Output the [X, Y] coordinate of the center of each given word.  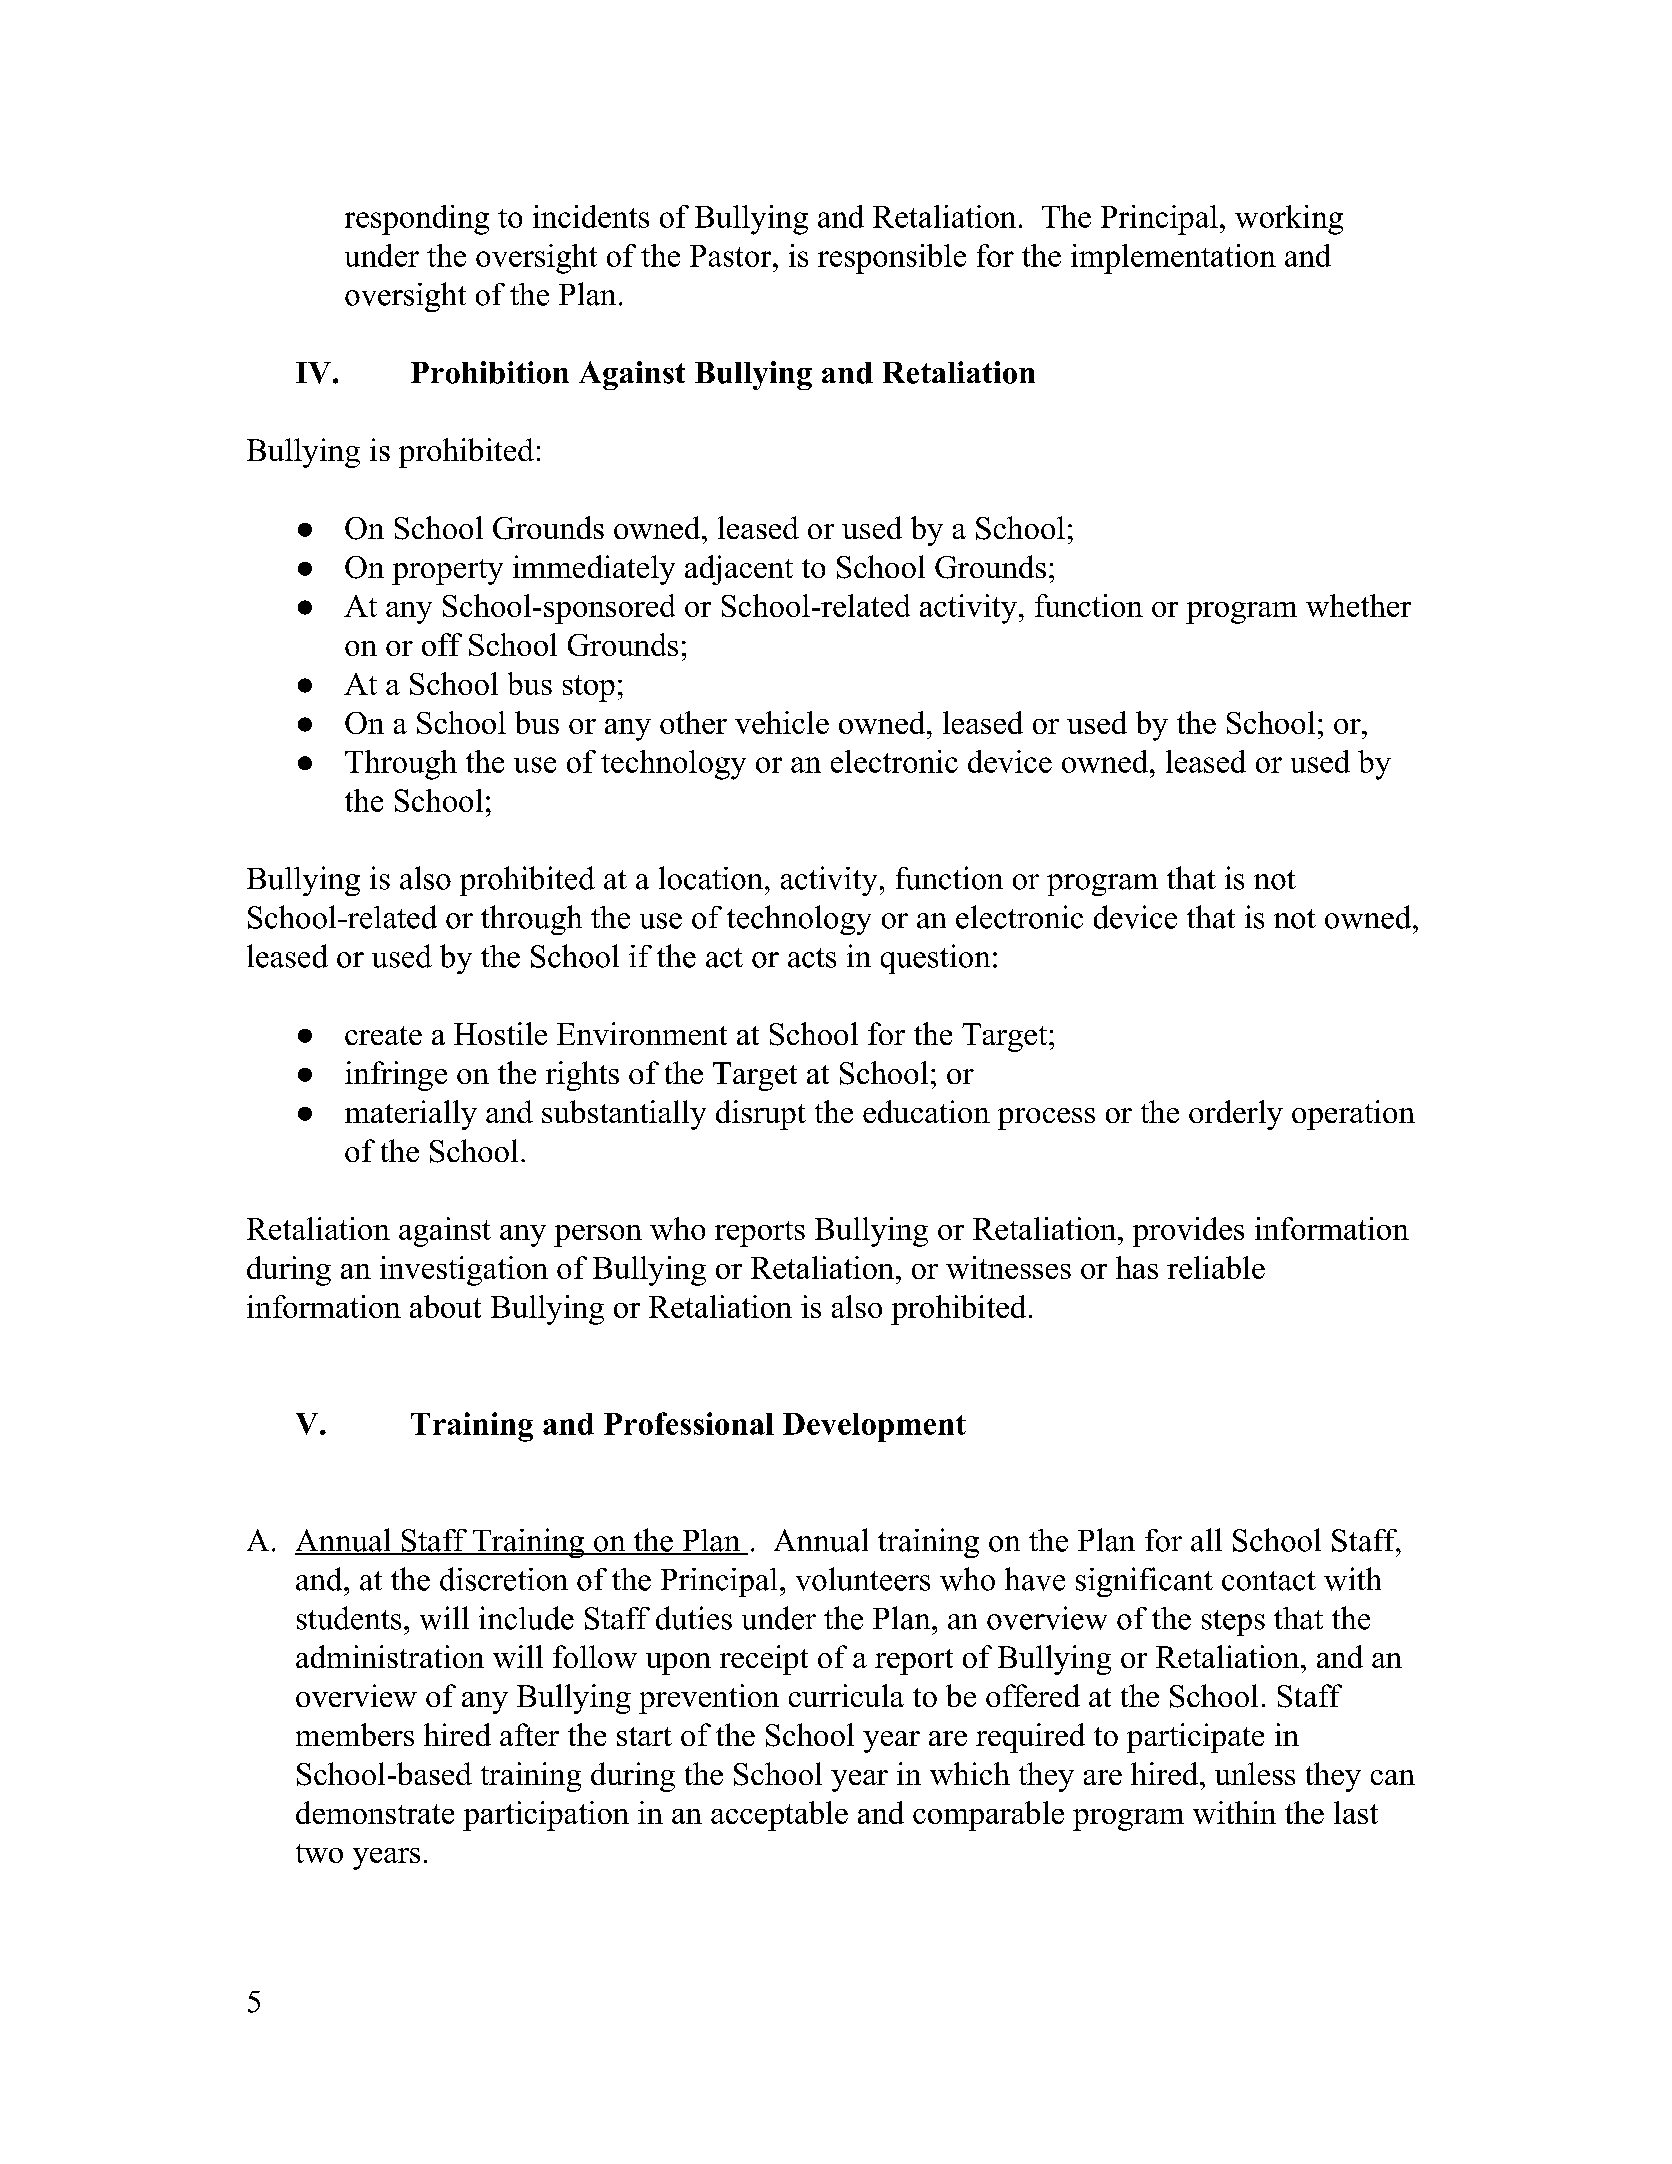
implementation [1173, 259]
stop [589, 688]
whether [1358, 605]
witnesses [1008, 1267]
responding [417, 220]
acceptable [779, 1816]
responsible [892, 259]
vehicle [782, 722]
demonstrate [375, 1812]
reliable [1216, 1267]
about [445, 1306]
